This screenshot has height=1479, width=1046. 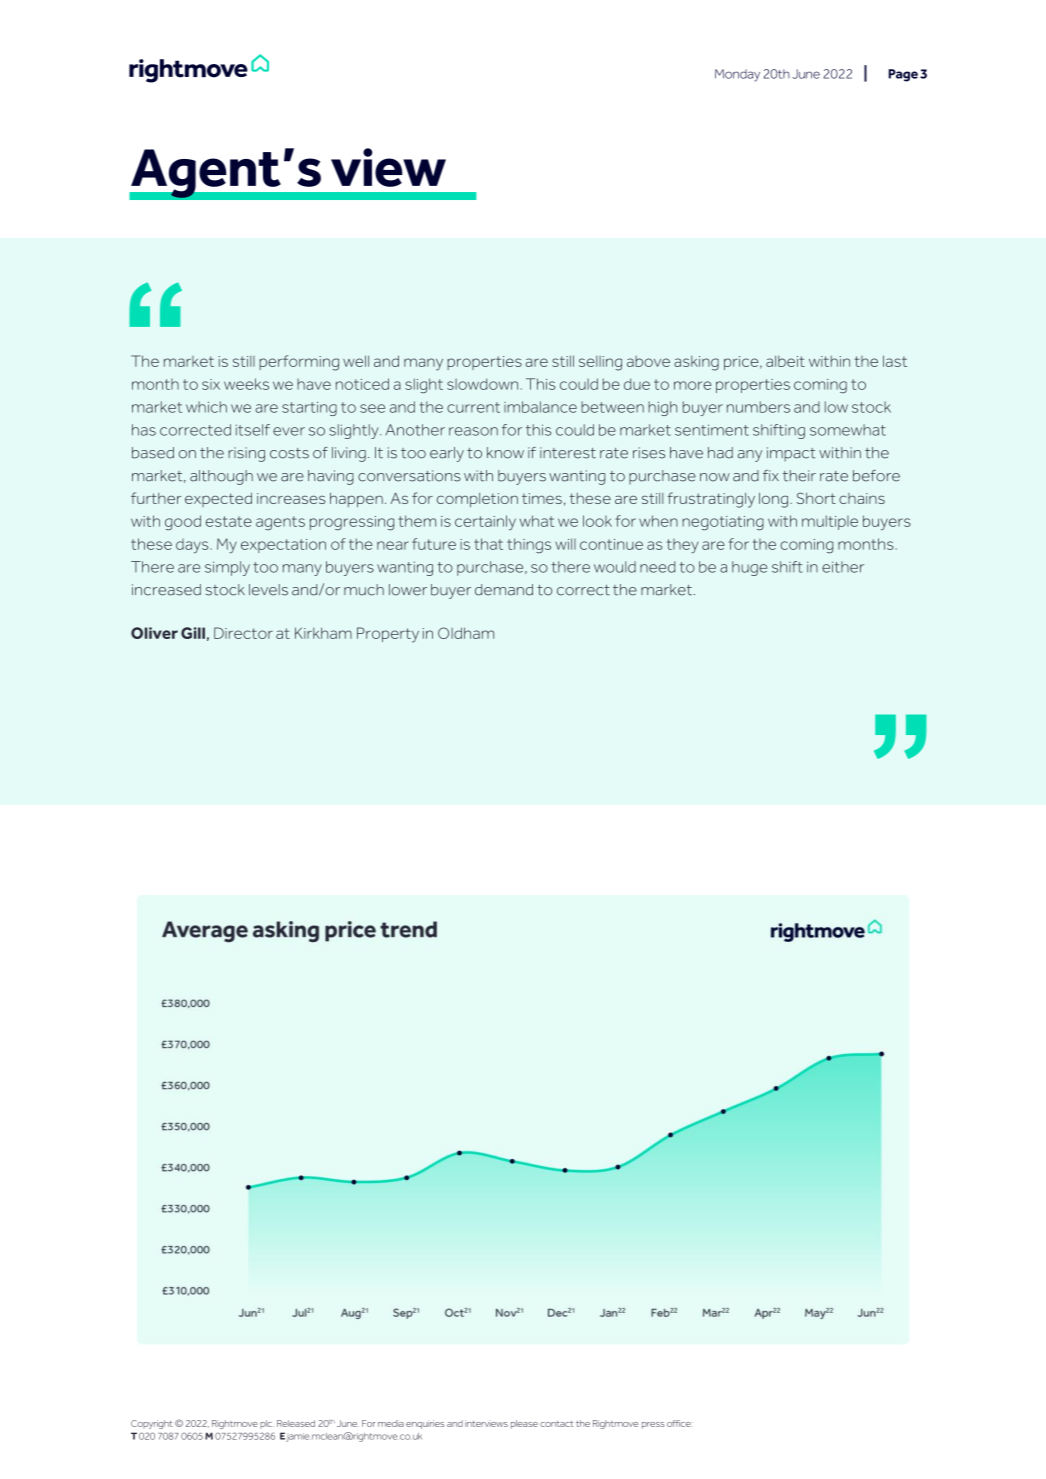 I want to click on plc, so click(x=267, y=1424).
